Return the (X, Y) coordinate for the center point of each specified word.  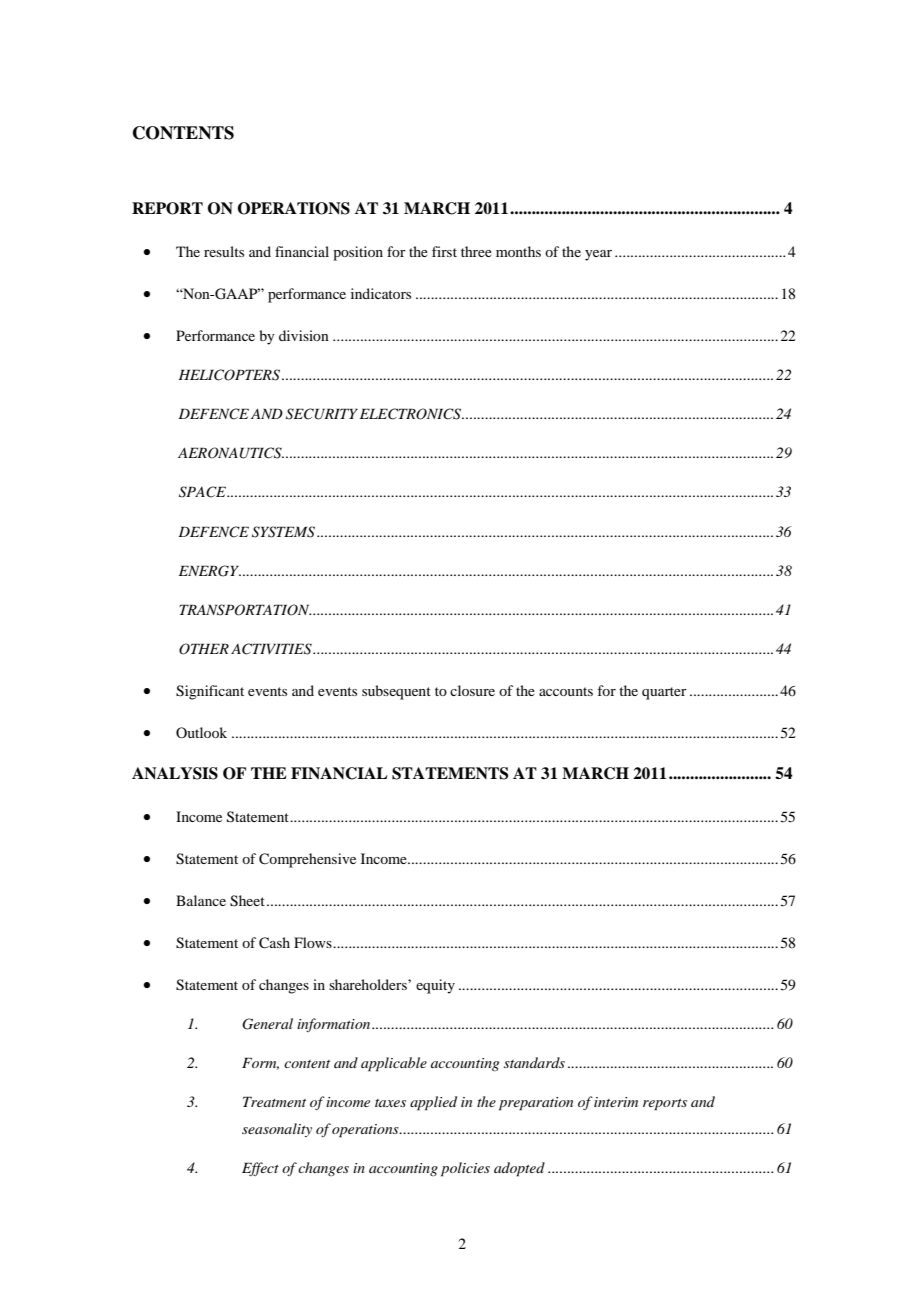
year (598, 255)
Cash (274, 943)
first (444, 251)
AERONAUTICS (231, 453)
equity (435, 986)
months (518, 251)
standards (534, 1062)
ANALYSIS (175, 773)
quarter (664, 693)
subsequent (396, 692)
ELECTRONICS (411, 414)
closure (472, 690)
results (224, 251)
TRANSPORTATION (245, 610)
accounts (566, 691)
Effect (260, 1169)
